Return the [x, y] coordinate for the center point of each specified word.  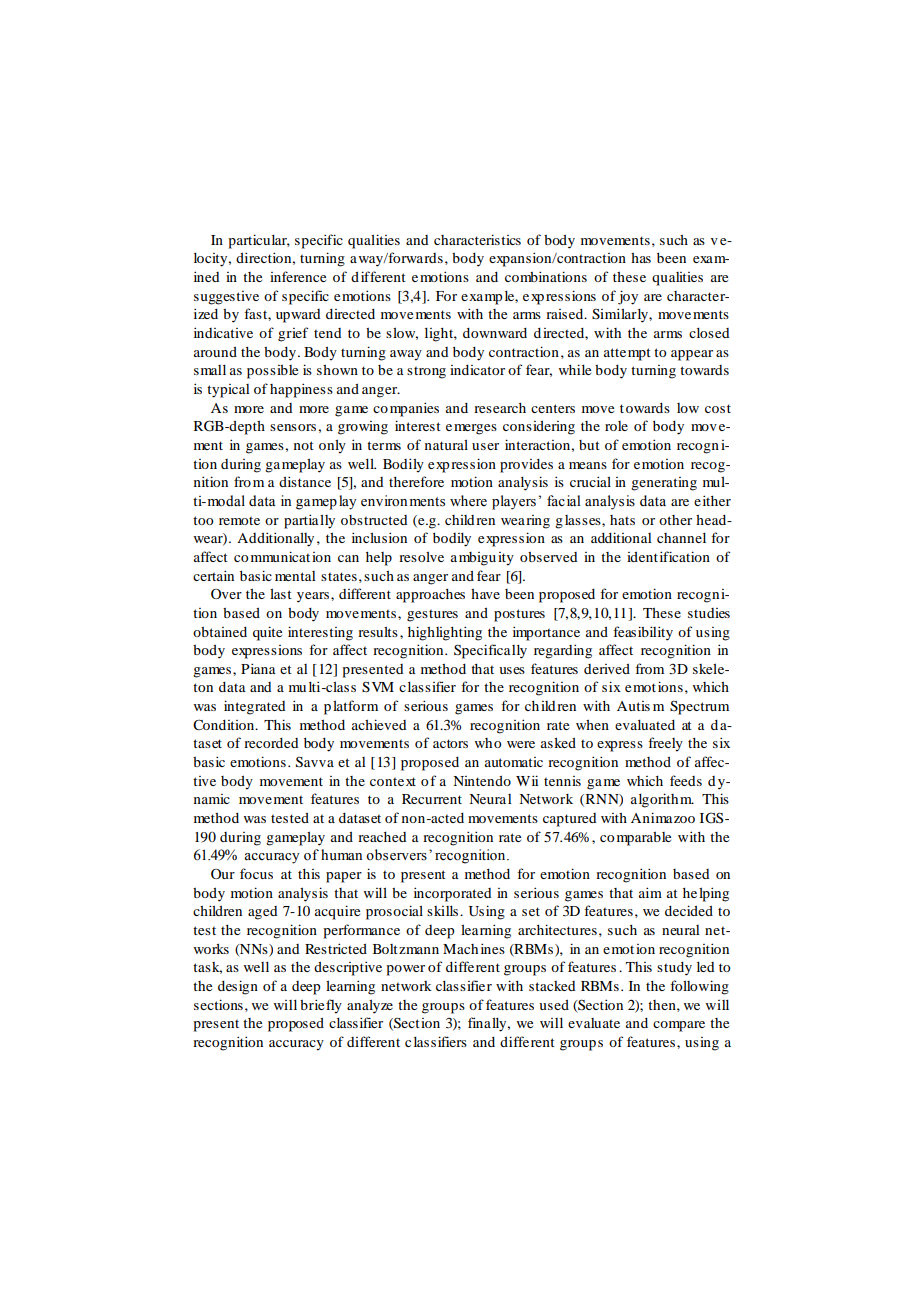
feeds [686, 780]
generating [664, 484]
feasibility [643, 633]
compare [679, 1026]
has [641, 258]
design [238, 987]
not [304, 445]
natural [446, 444]
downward [495, 333]
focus [256, 873]
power [406, 970]
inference [298, 276]
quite [267, 633]
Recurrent [432, 799]
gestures [432, 616]
